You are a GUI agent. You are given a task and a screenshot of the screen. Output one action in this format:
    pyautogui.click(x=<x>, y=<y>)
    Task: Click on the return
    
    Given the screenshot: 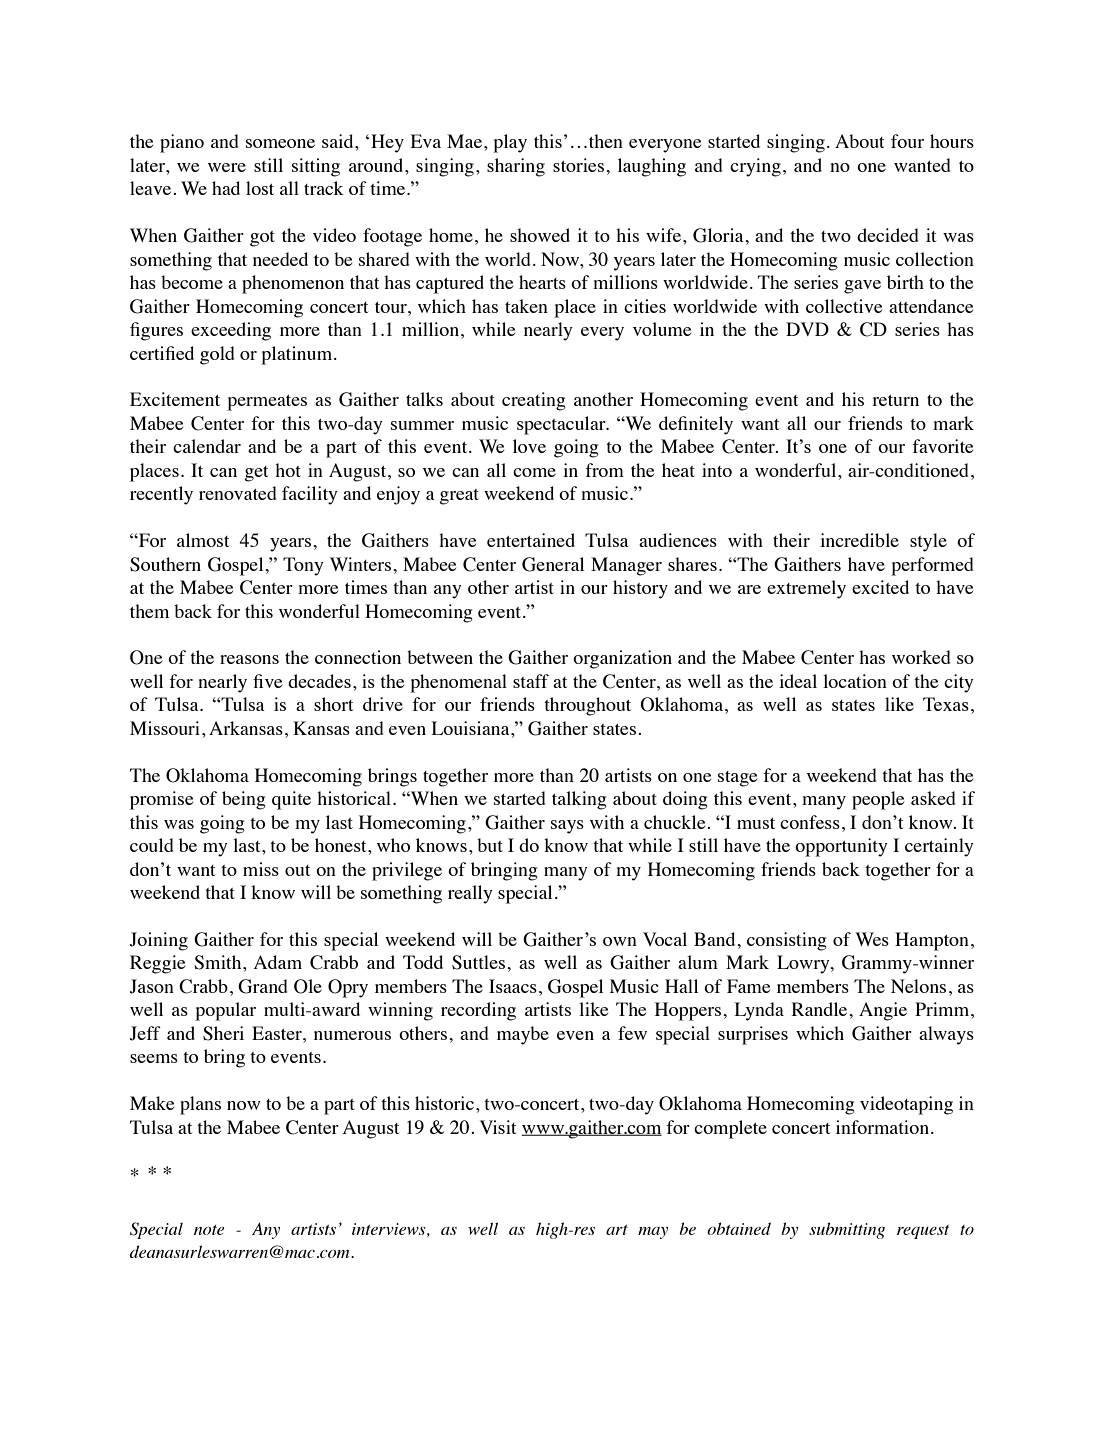 What is the action you would take?
    pyautogui.click(x=895, y=400)
